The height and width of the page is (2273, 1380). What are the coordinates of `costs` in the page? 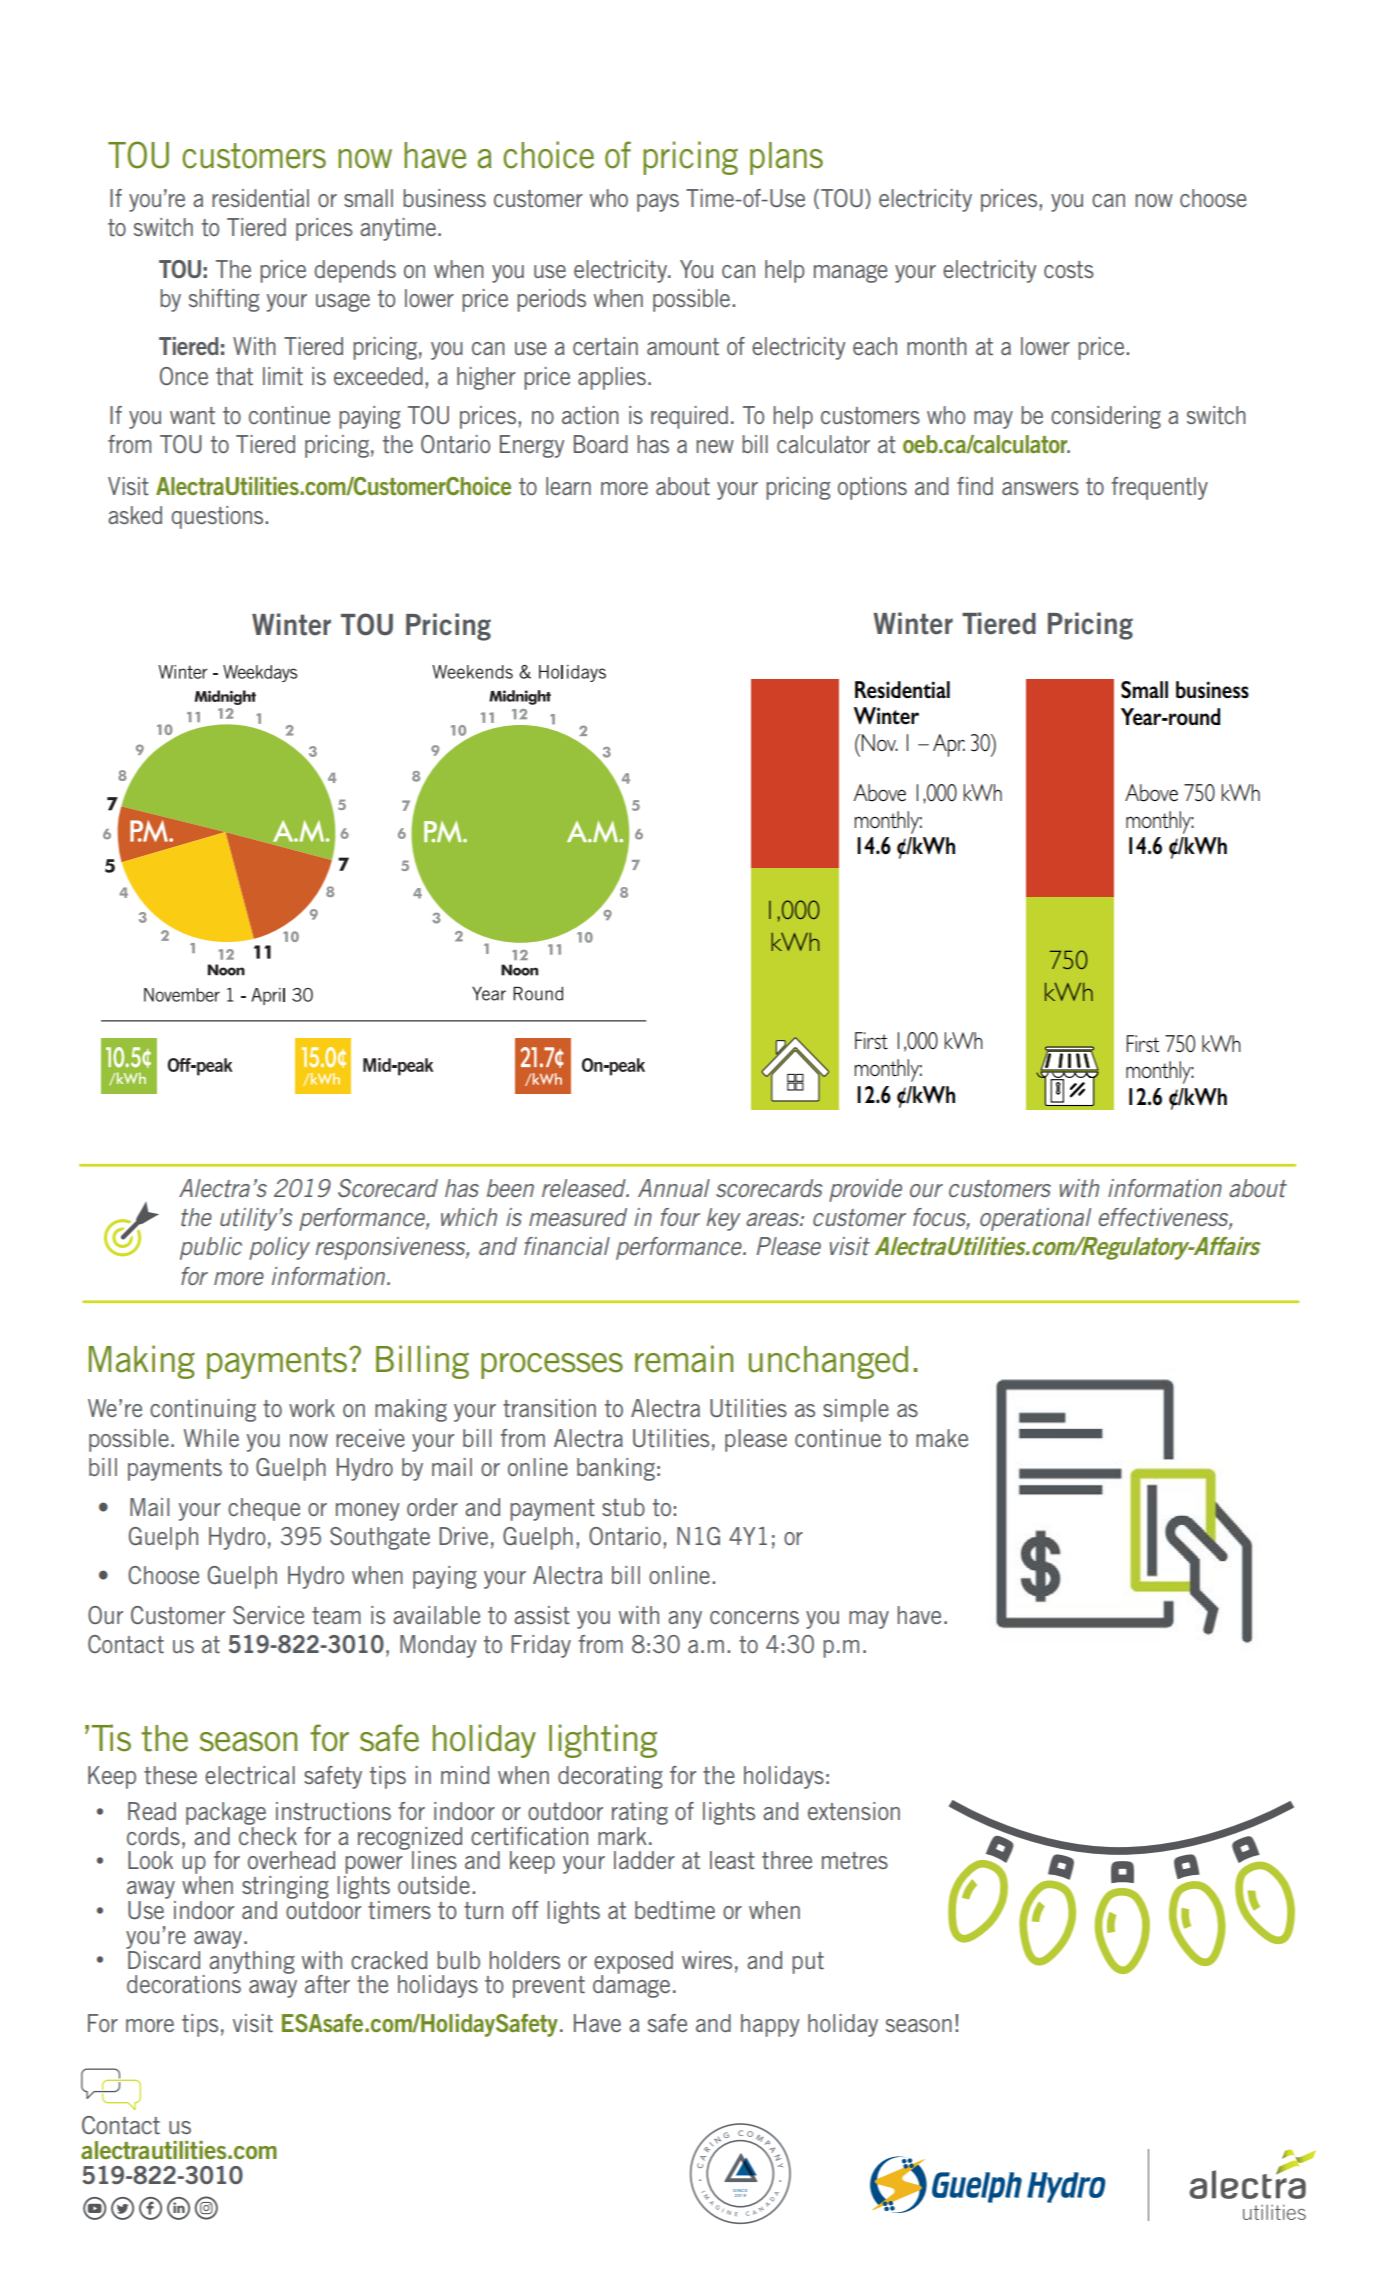 It's located at (1069, 269).
